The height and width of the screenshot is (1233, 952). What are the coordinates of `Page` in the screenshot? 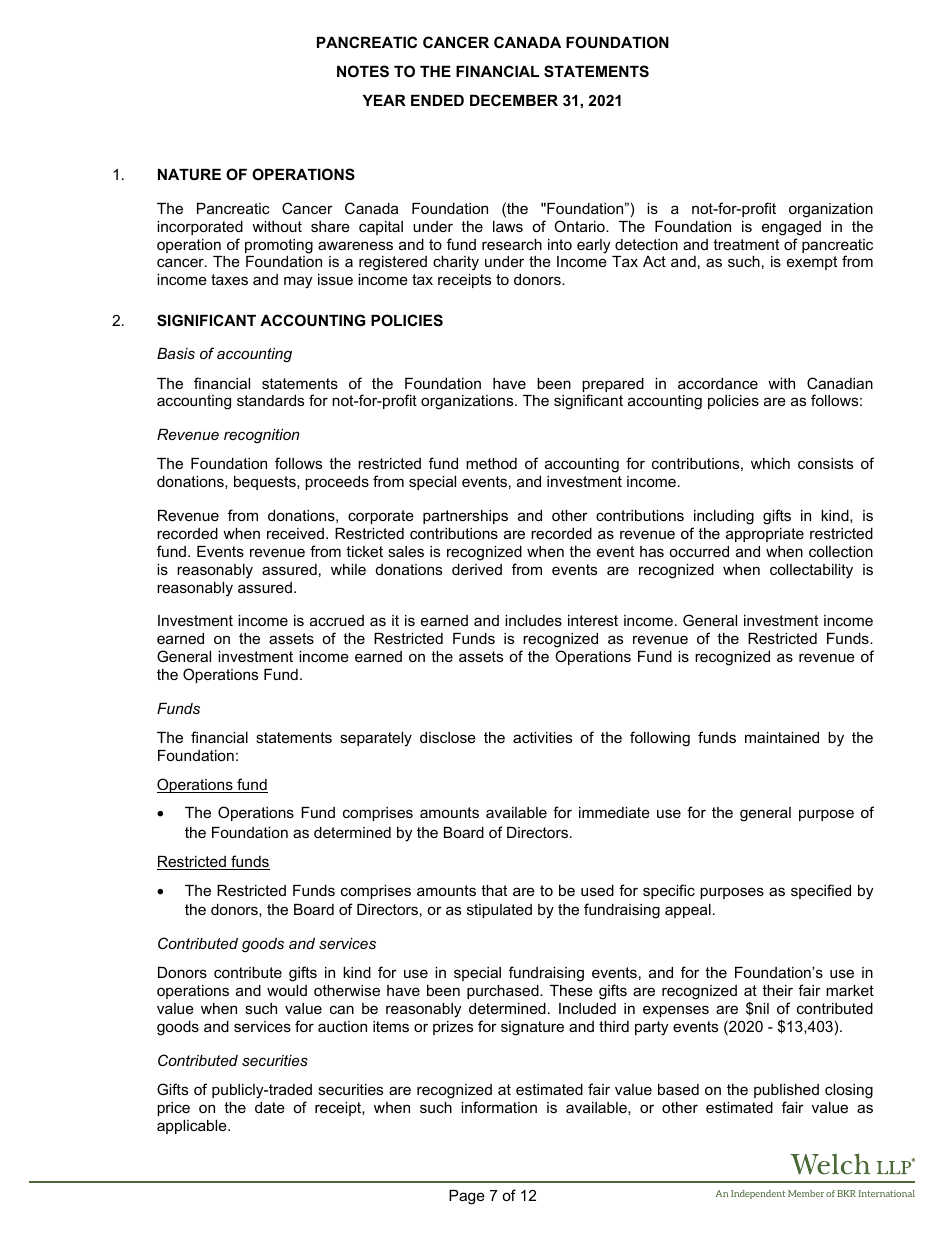 It's located at (467, 1197).
